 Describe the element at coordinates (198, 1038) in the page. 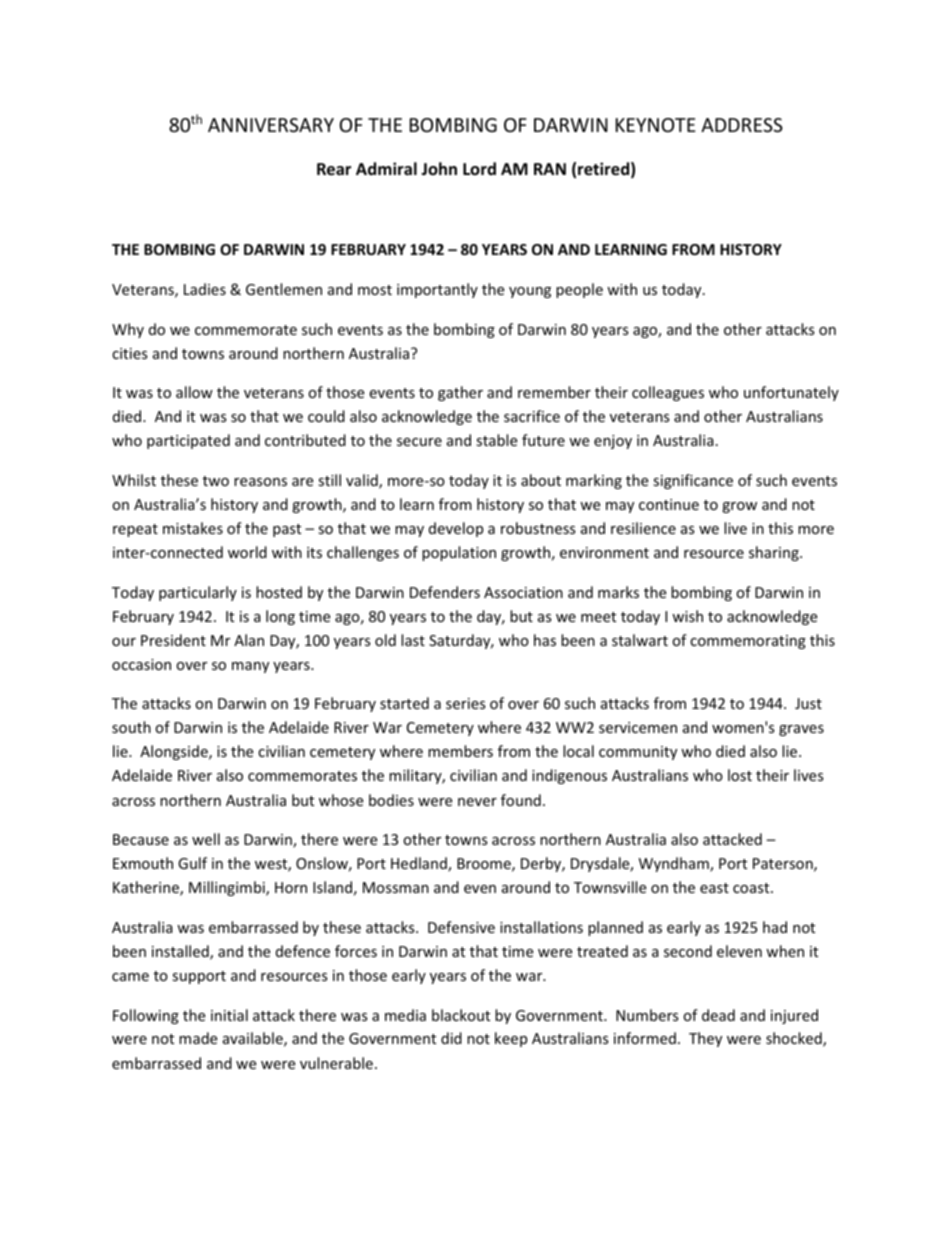

I see `made` at that location.
